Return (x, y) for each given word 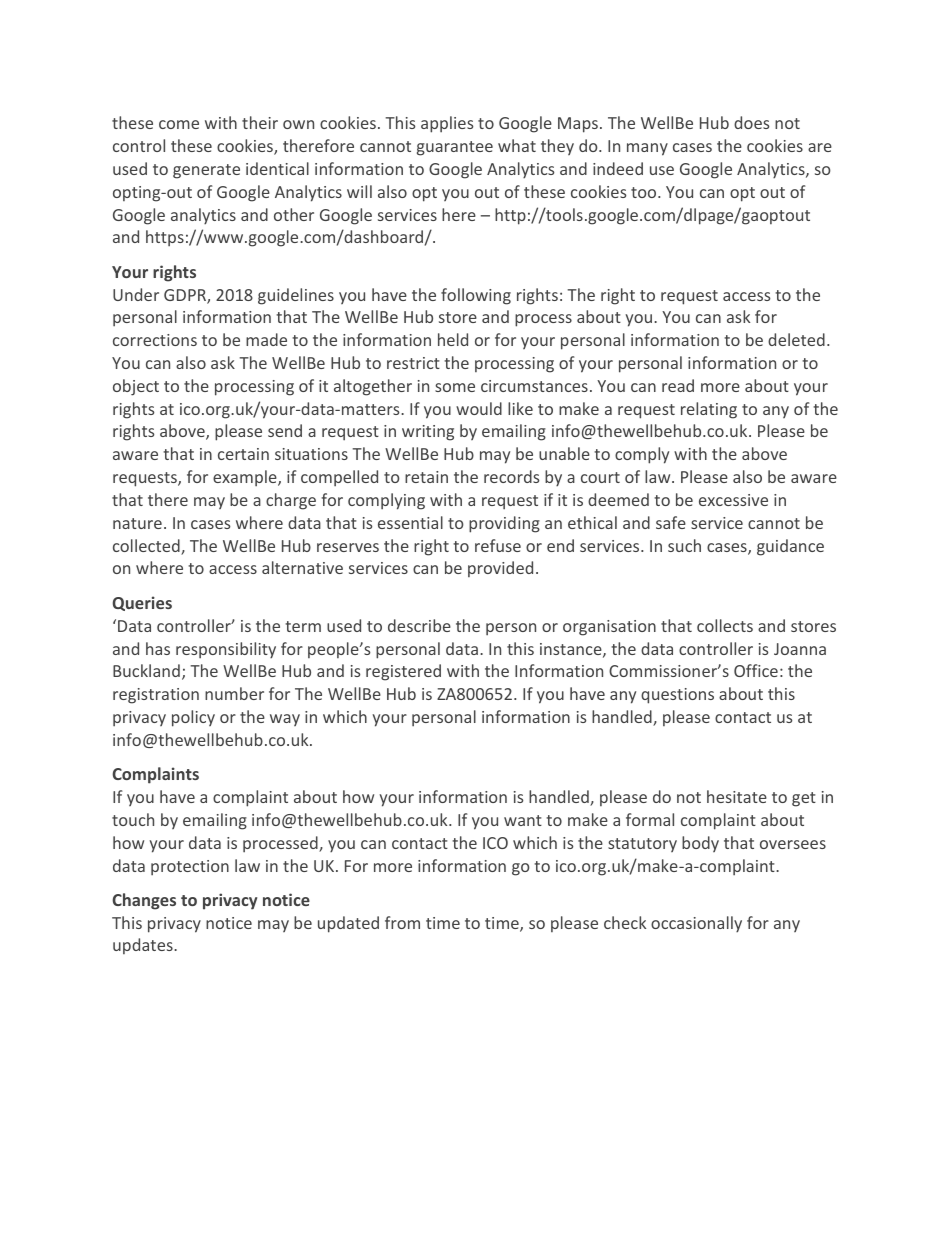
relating (709, 410)
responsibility (226, 650)
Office (756, 670)
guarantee (455, 148)
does (751, 122)
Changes (144, 901)
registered (403, 672)
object (136, 387)
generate (206, 171)
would (479, 408)
